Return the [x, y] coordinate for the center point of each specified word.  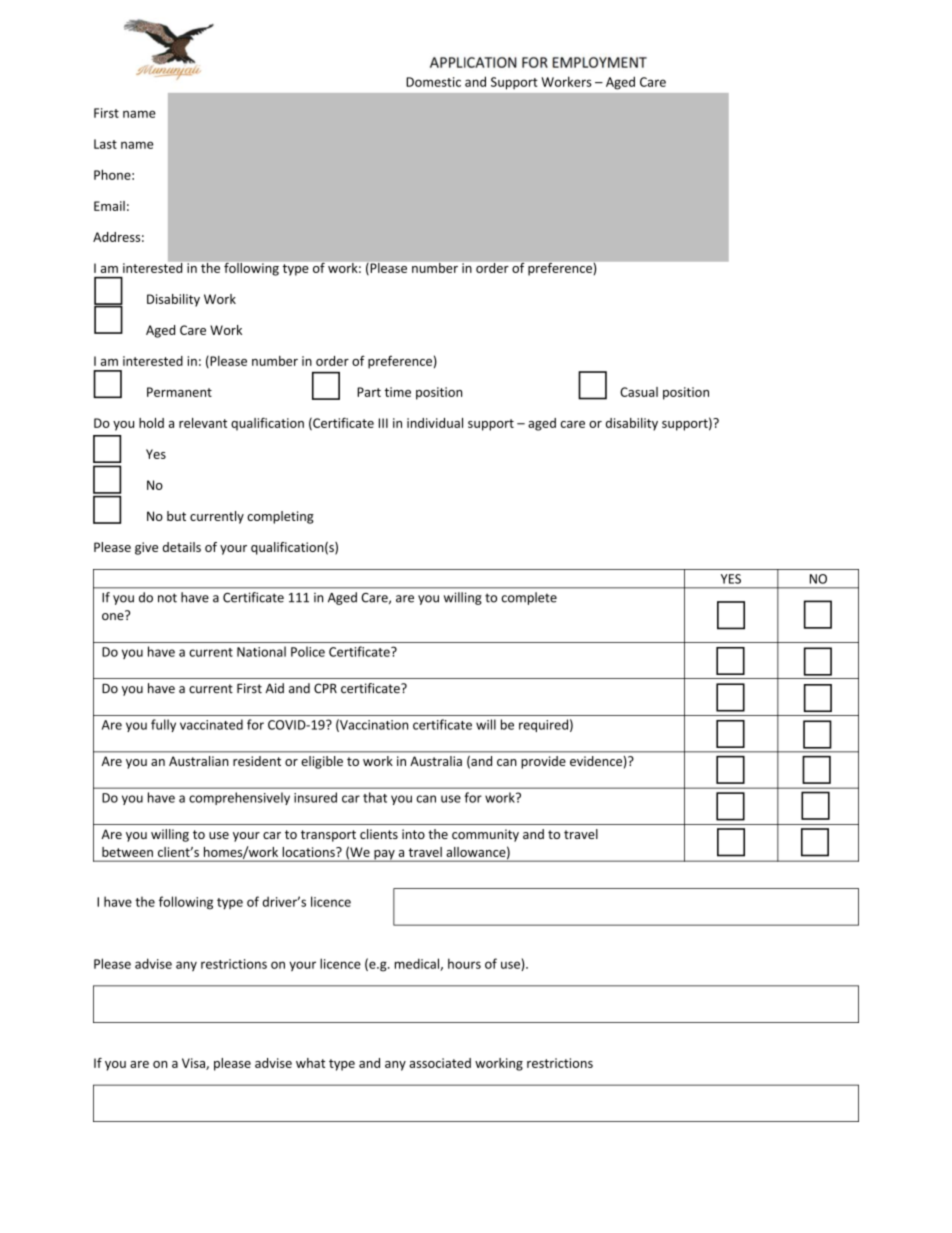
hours [464, 963]
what [310, 1063]
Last [105, 144]
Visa [194, 1064]
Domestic [433, 82]
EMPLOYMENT [599, 62]
